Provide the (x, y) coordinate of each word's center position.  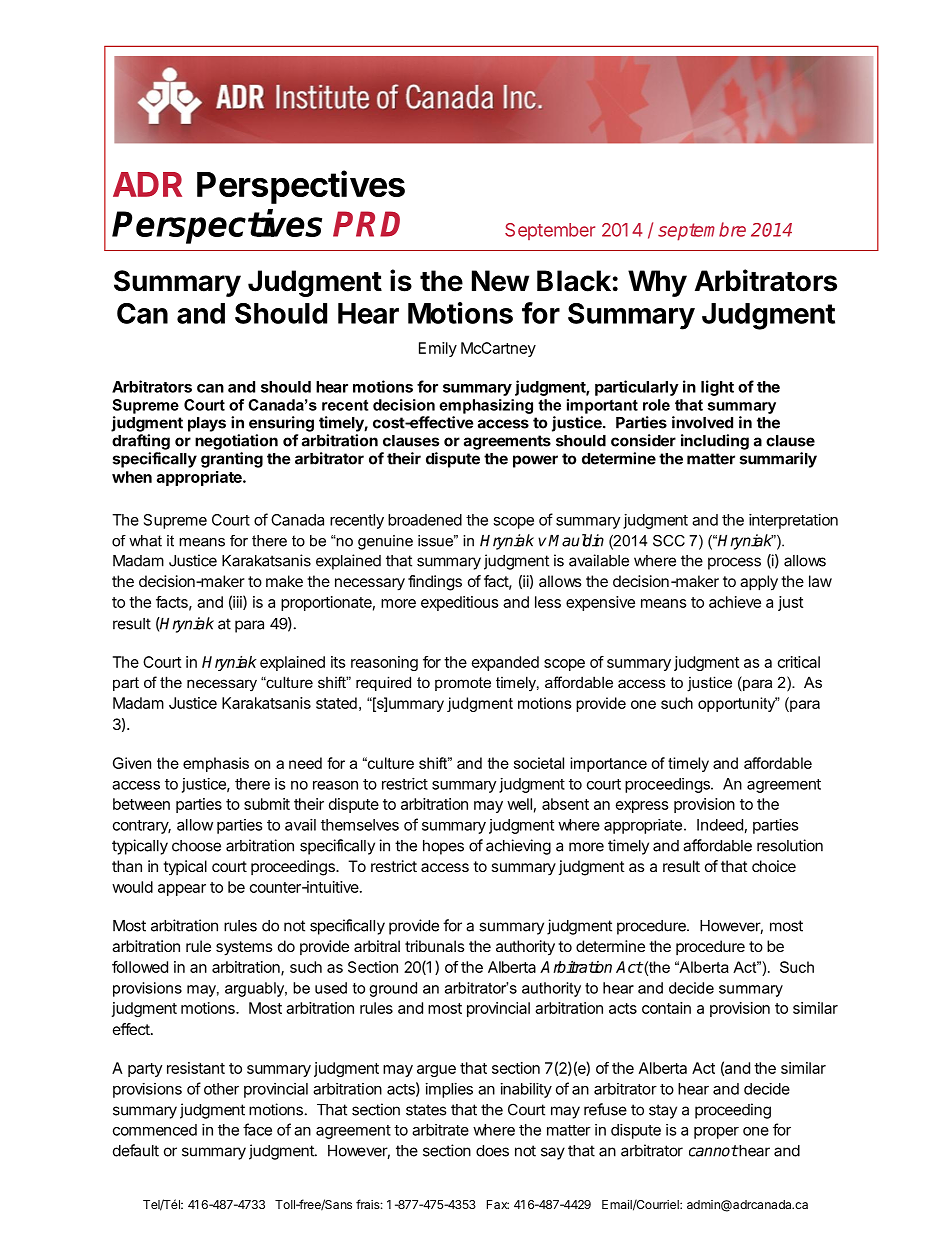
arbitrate (440, 1130)
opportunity (738, 704)
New (500, 281)
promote (463, 684)
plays (207, 424)
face (257, 1129)
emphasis (216, 764)
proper (716, 1133)
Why (657, 283)
